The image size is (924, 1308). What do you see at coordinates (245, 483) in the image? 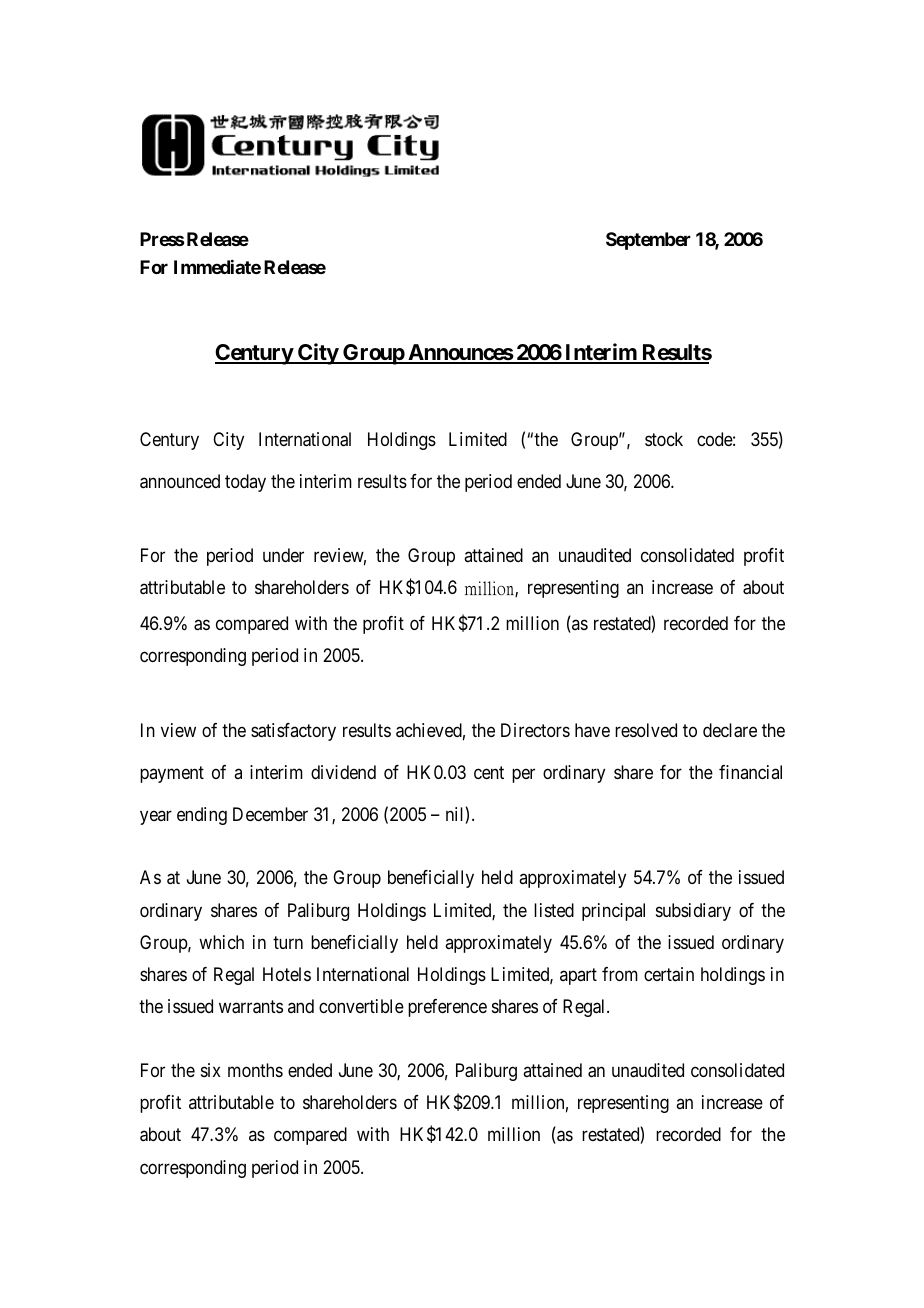
I see `today` at bounding box center [245, 483].
